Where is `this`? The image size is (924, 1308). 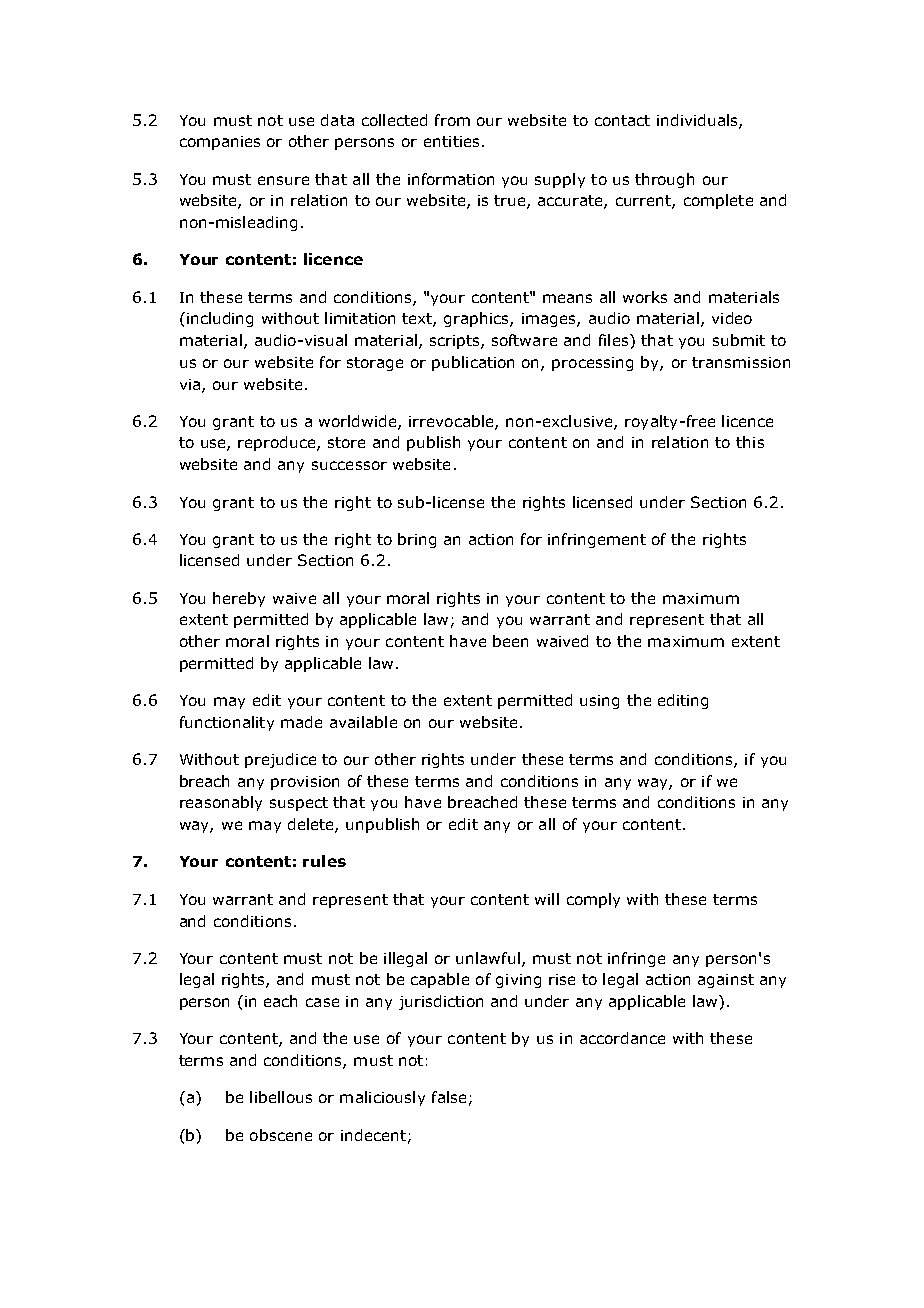 this is located at coordinates (750, 442).
